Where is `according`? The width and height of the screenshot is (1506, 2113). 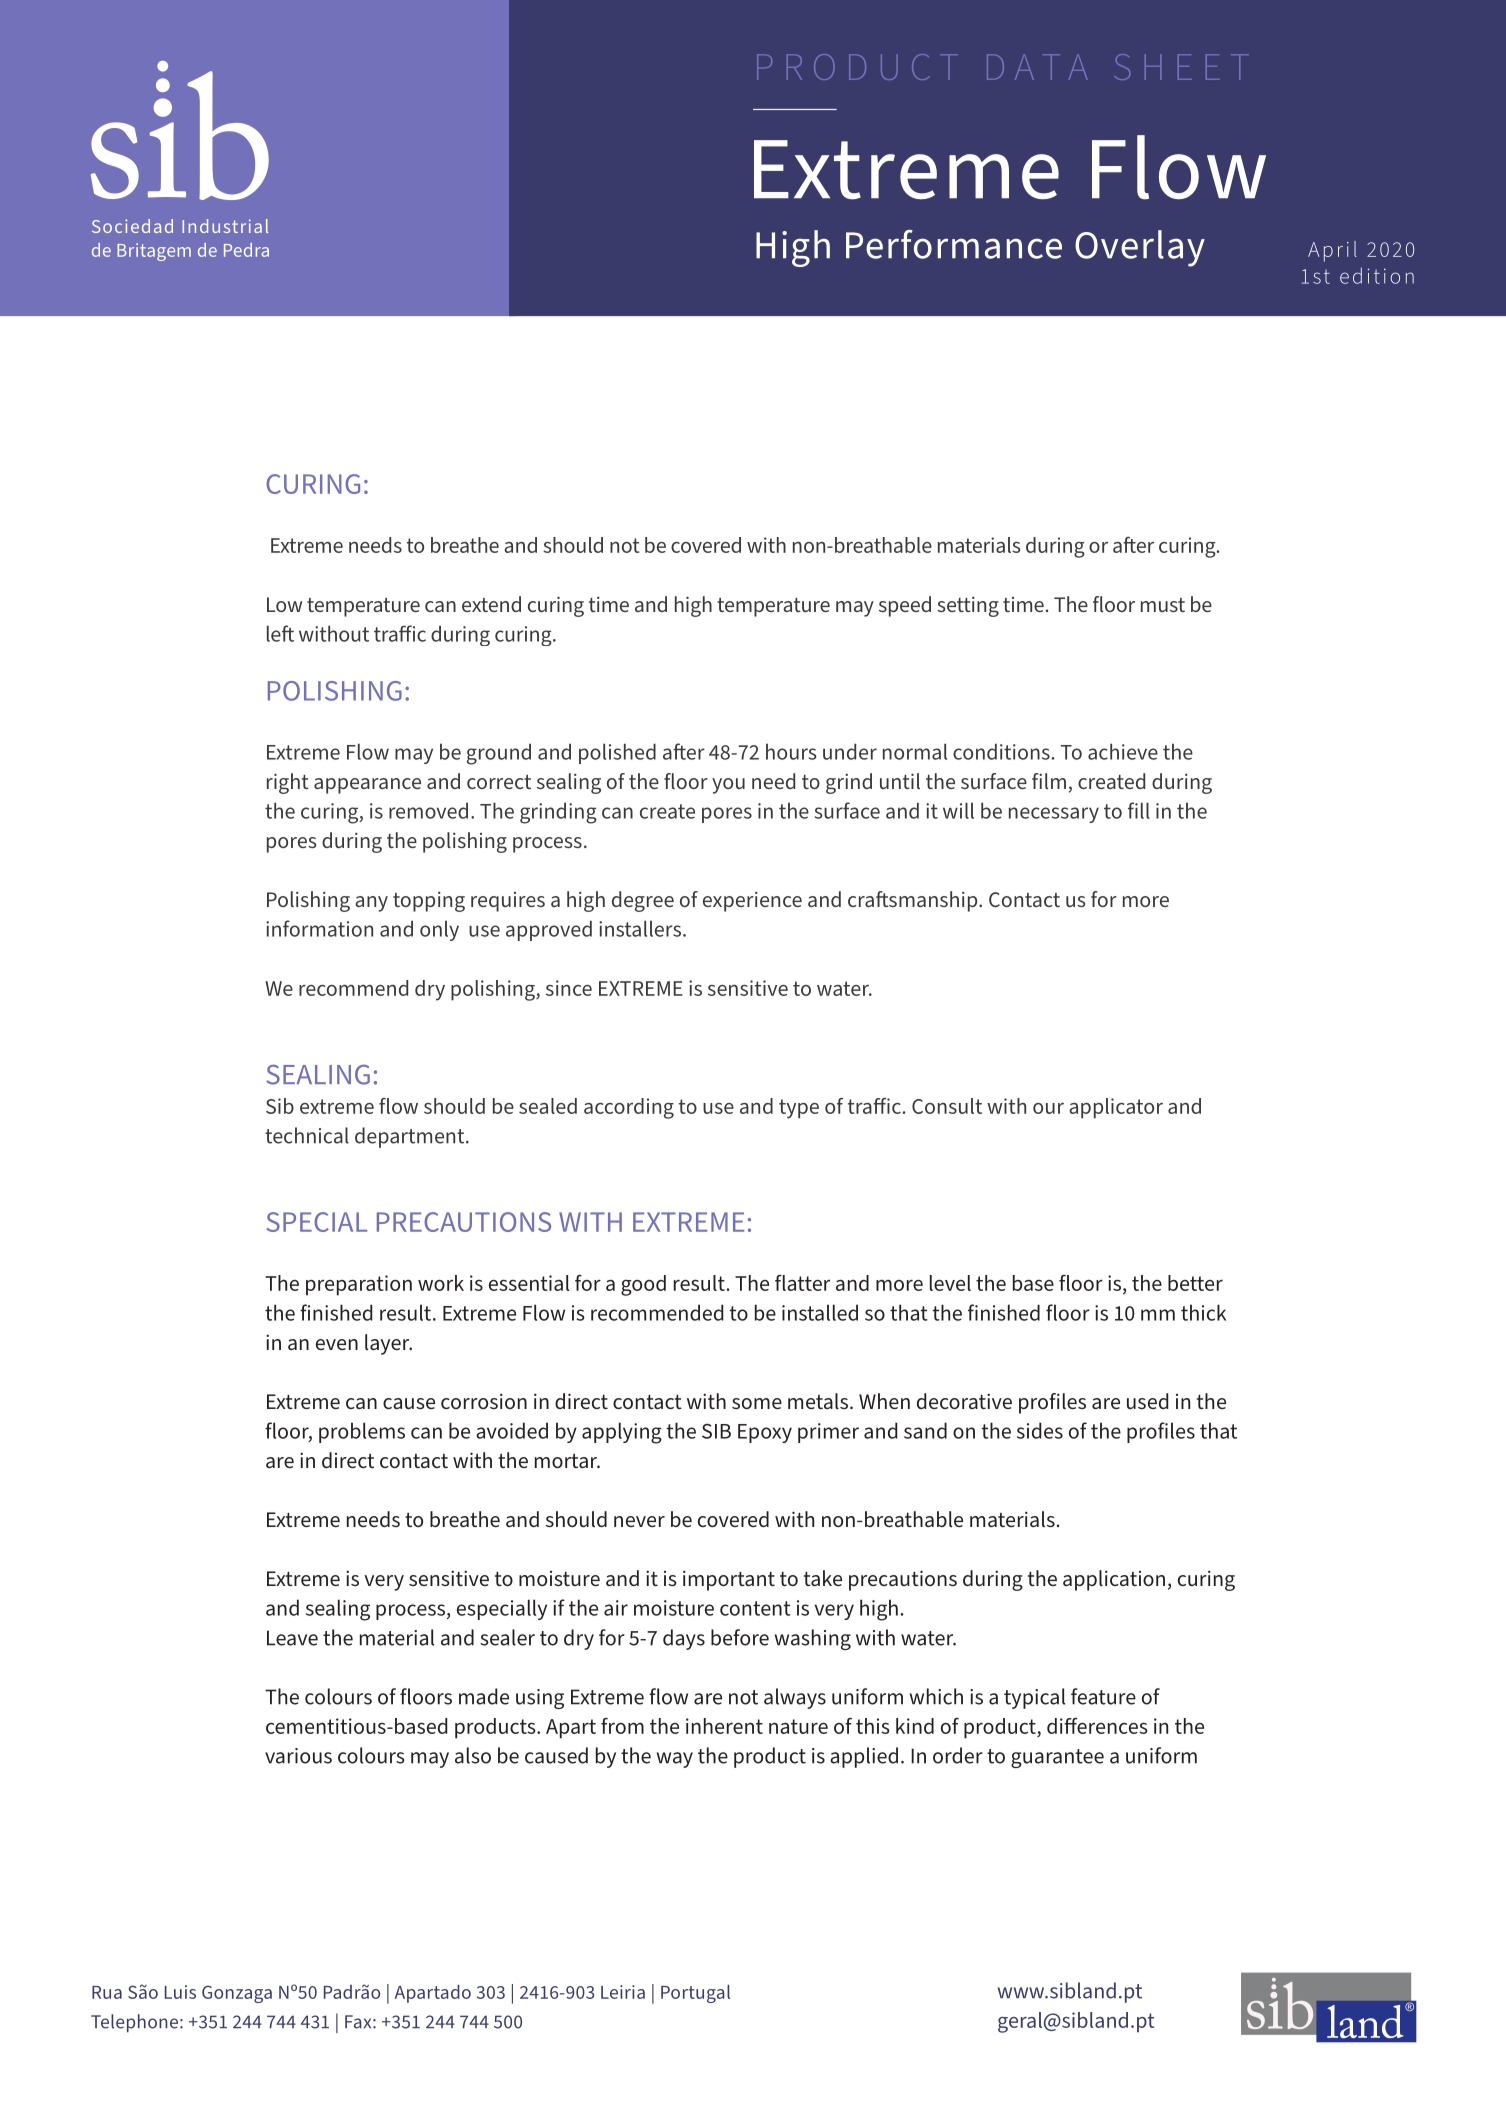
according is located at coordinates (629, 1108).
